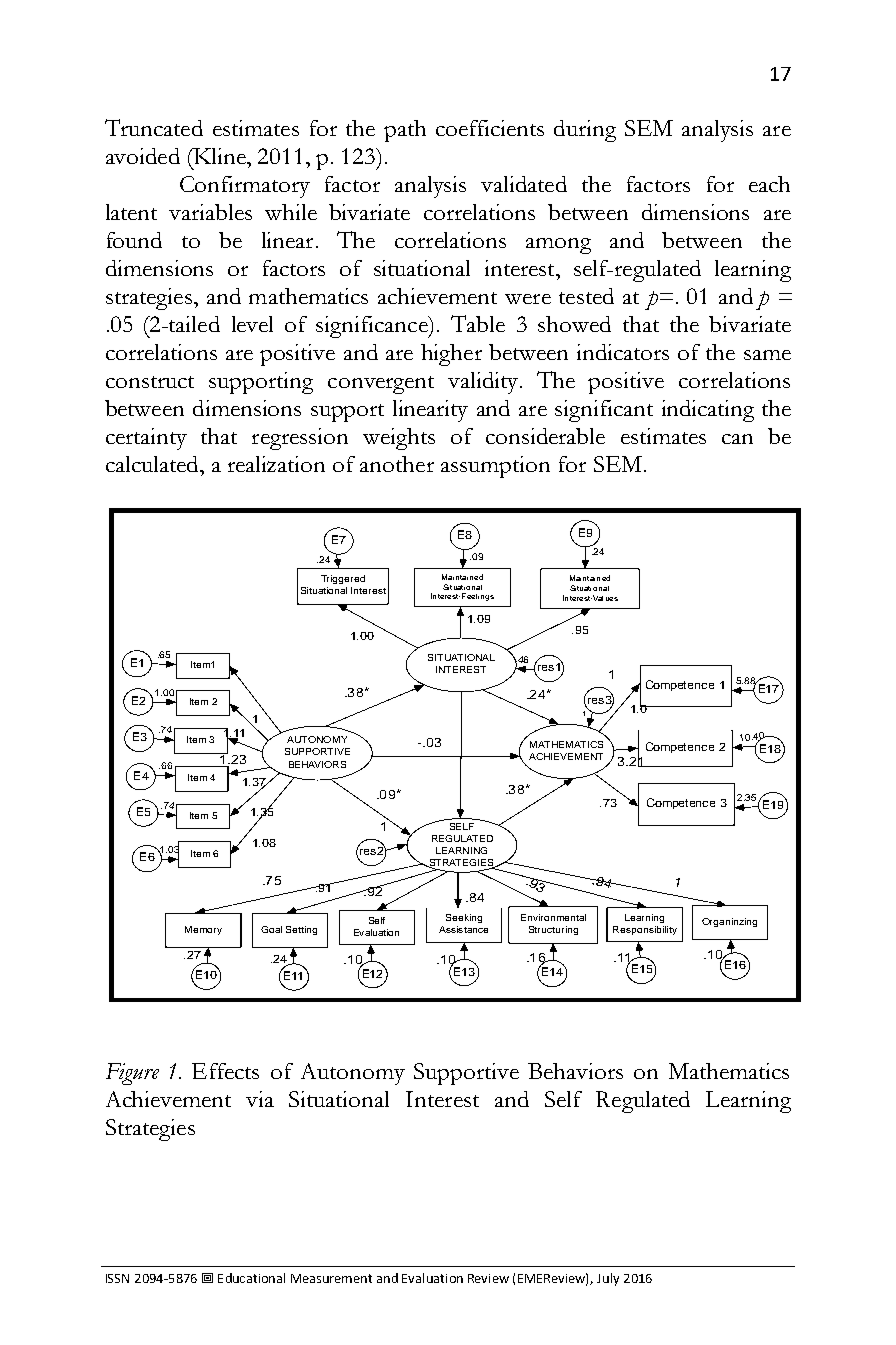 The width and height of the document is (896, 1345). Describe the element at coordinates (769, 184) in the document. I see `each` at that location.
